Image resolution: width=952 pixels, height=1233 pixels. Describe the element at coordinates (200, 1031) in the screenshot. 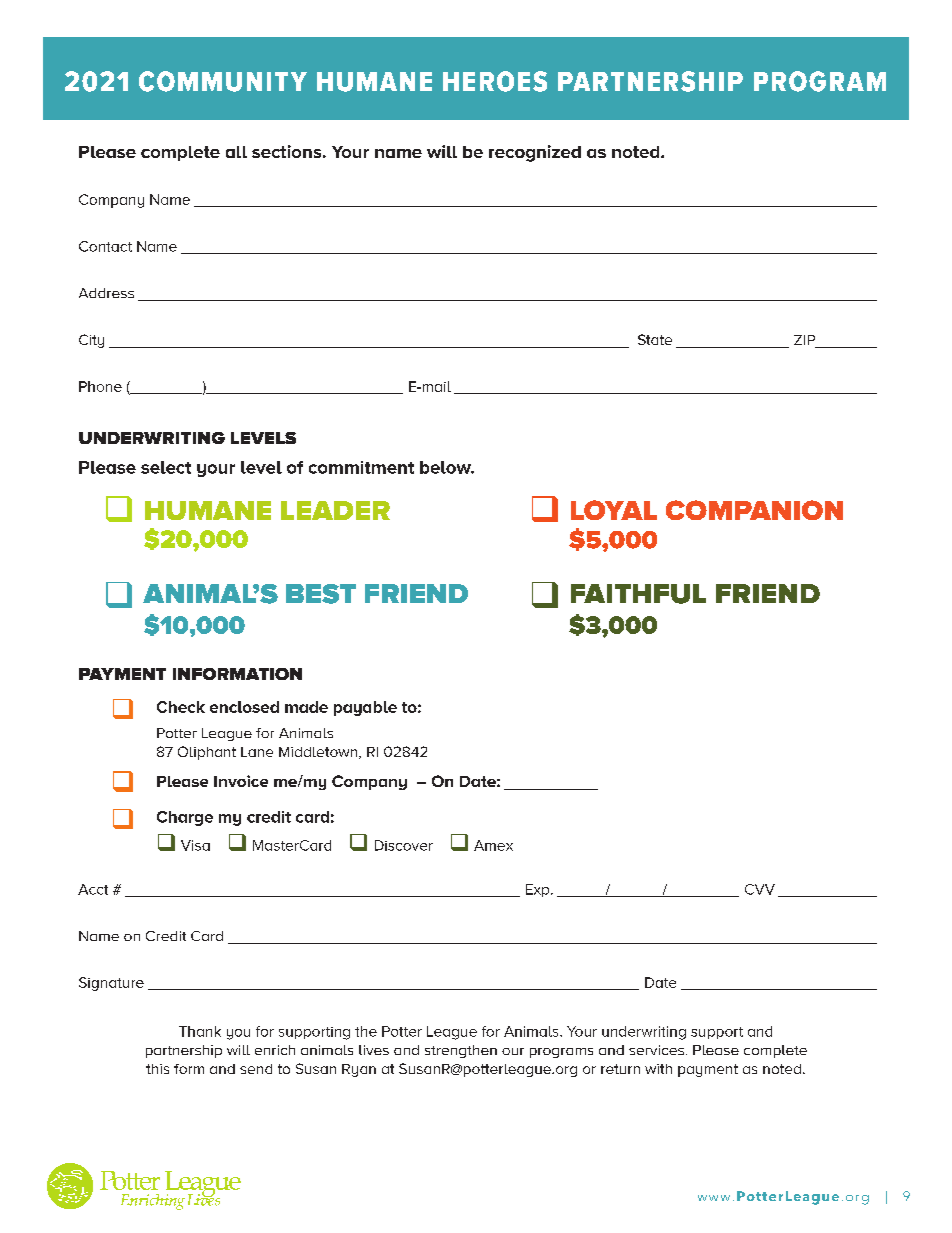

I see `Thank` at that location.
